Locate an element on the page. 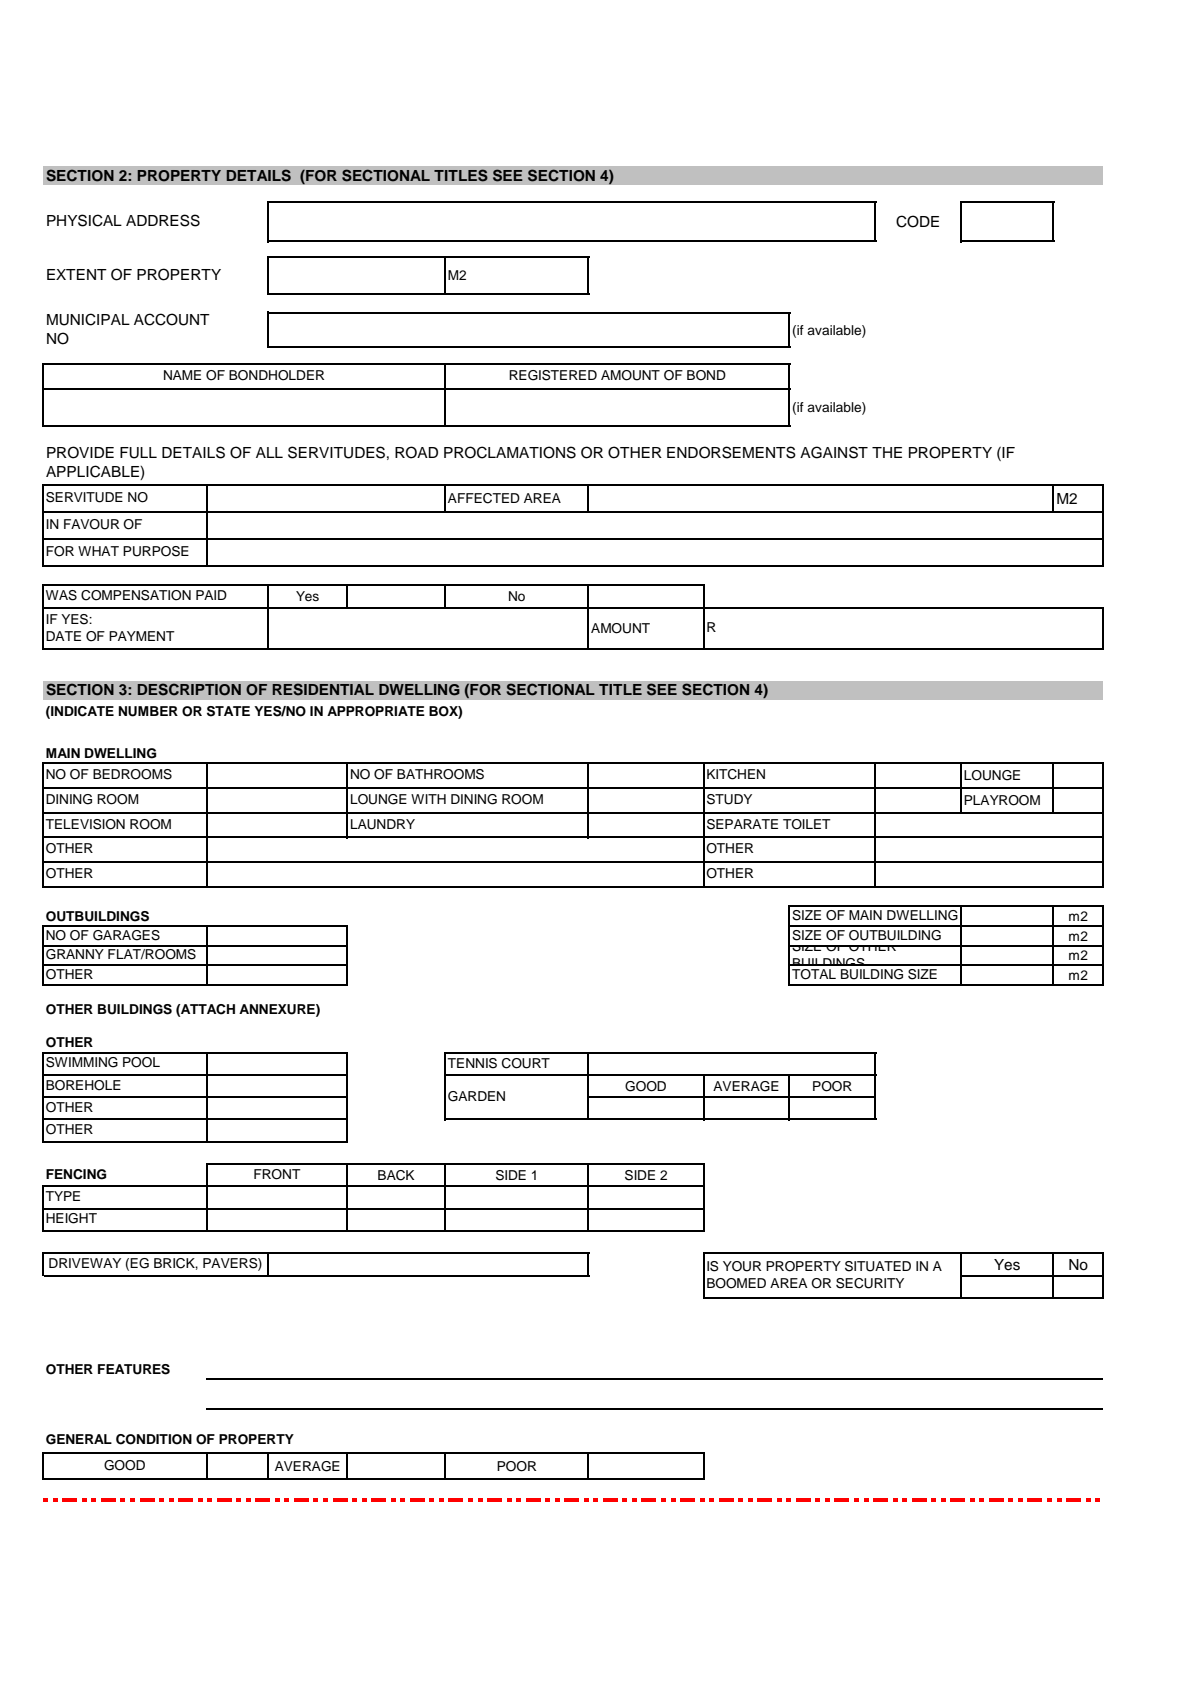 The width and height of the image is (1189, 1682). TELEVISION is located at coordinates (85, 824).
